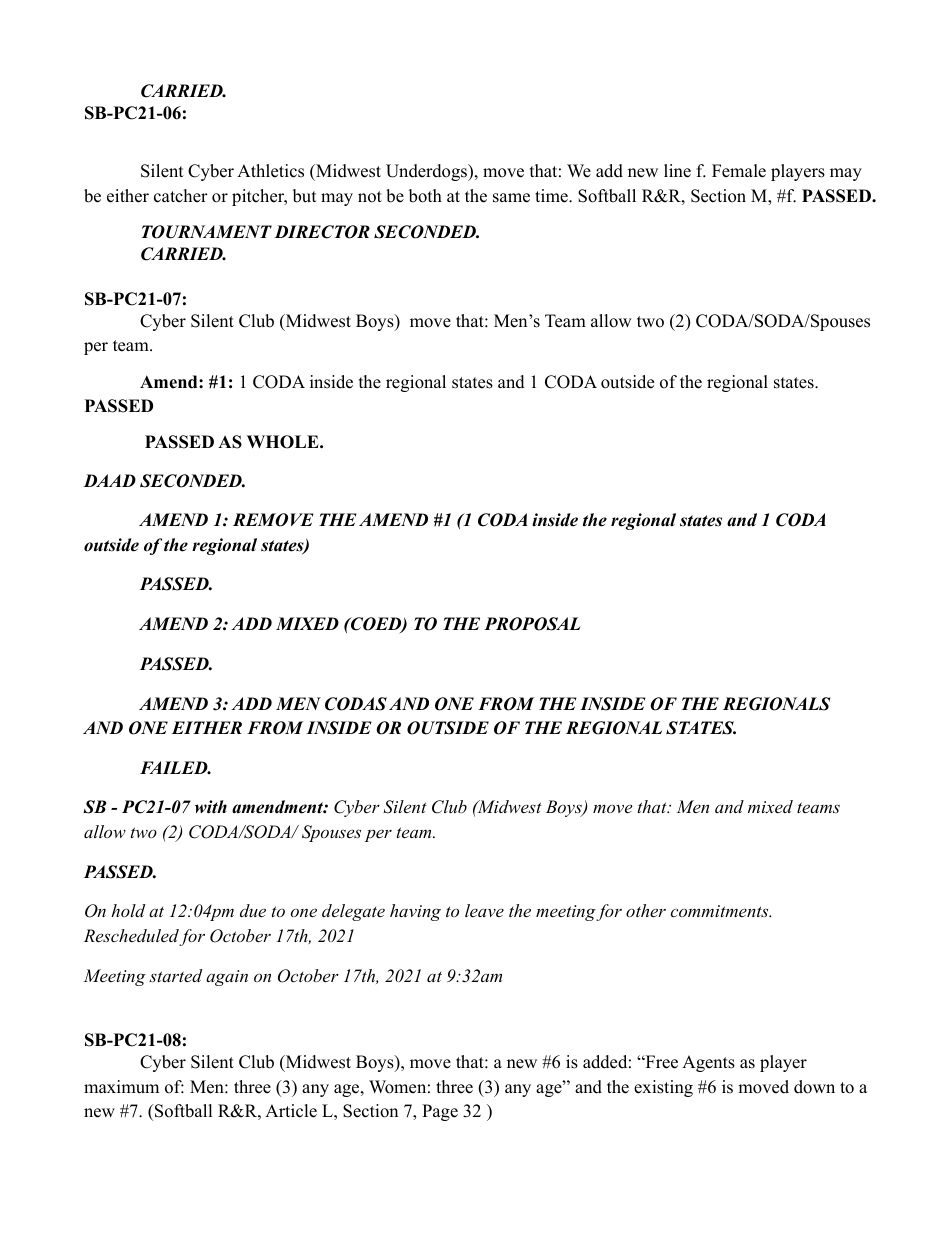  Describe the element at coordinates (121, 1087) in the screenshot. I see `maximum` at that location.
